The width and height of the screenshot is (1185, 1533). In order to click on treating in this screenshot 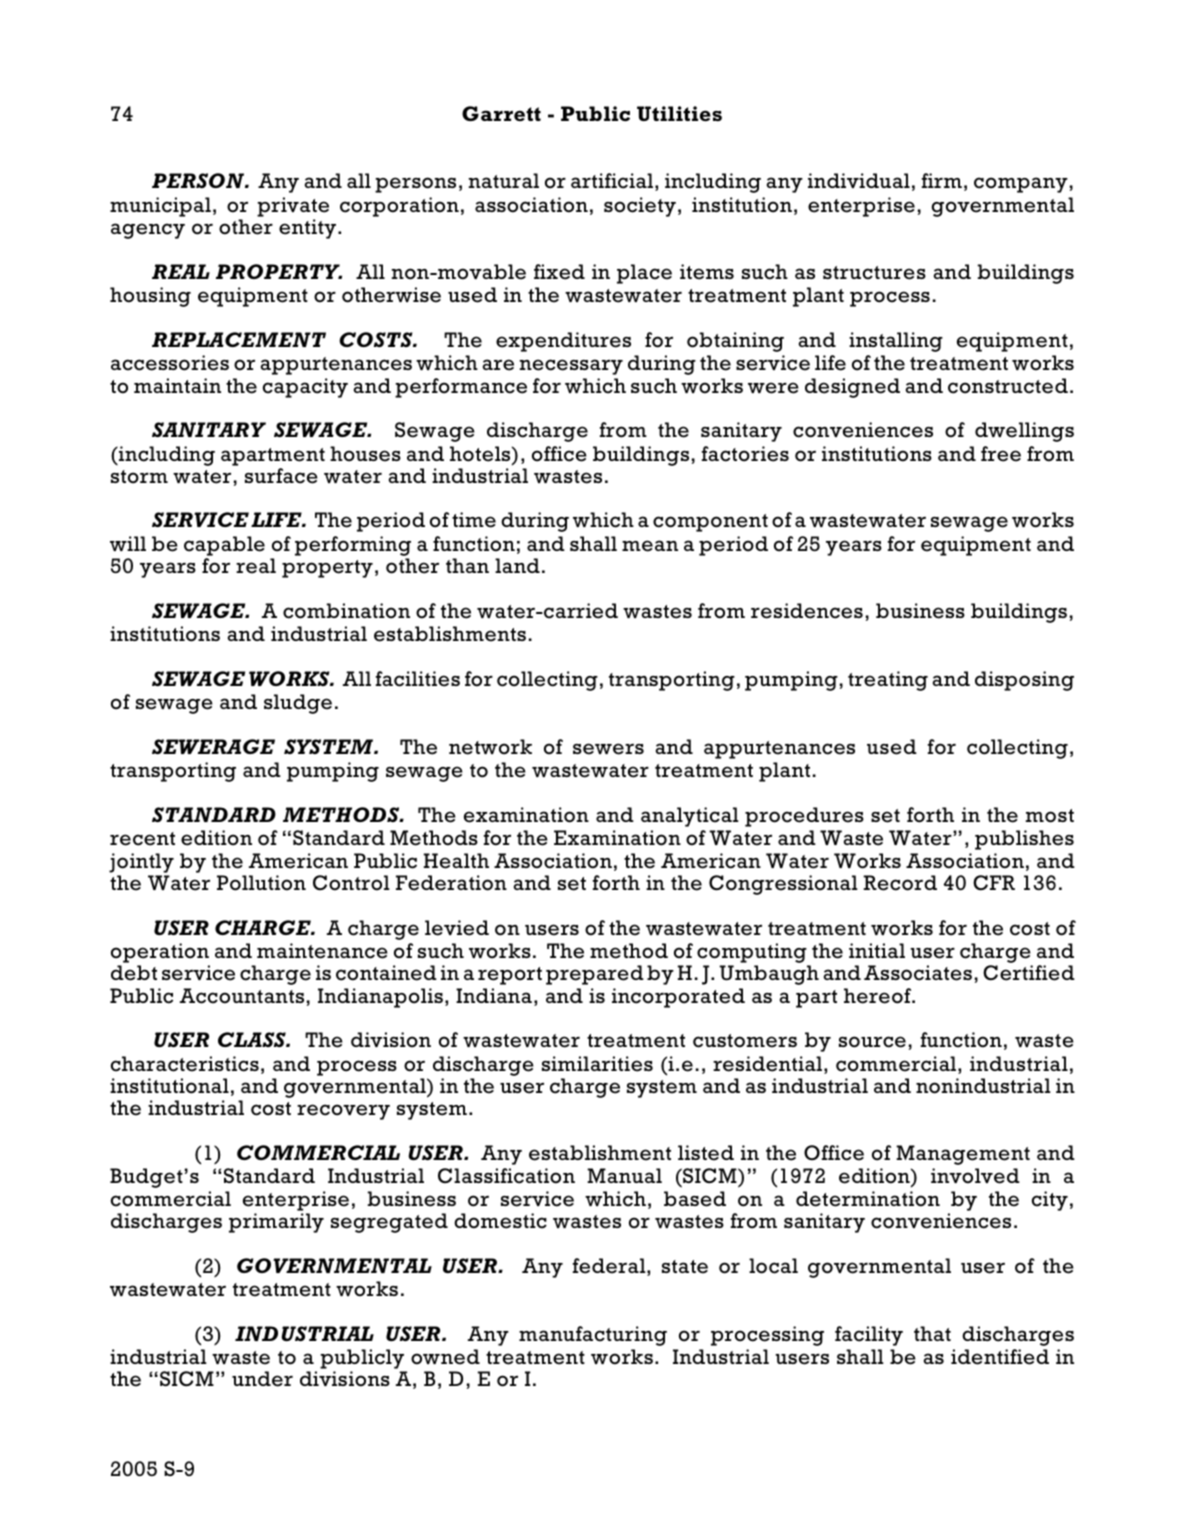, I will do `click(888, 681)`.
